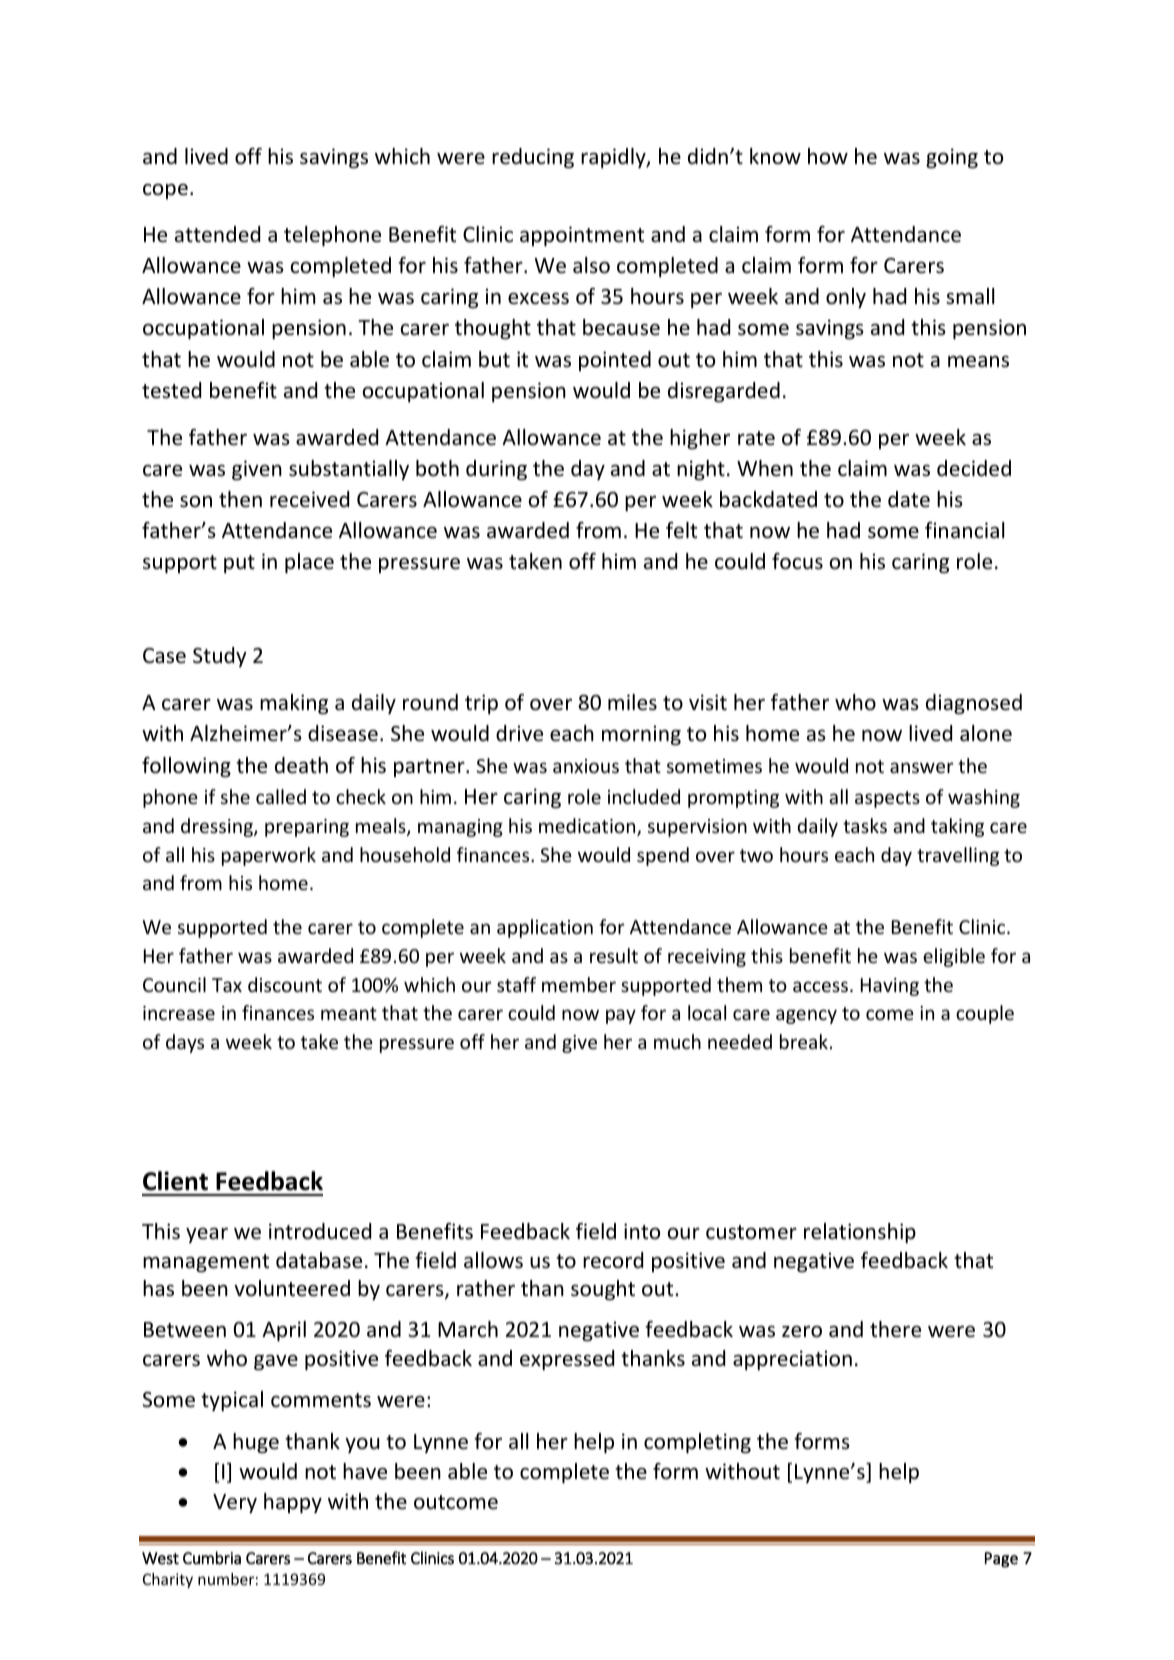  What do you see at coordinates (588, 827) in the screenshot?
I see `medication` at bounding box center [588, 827].
